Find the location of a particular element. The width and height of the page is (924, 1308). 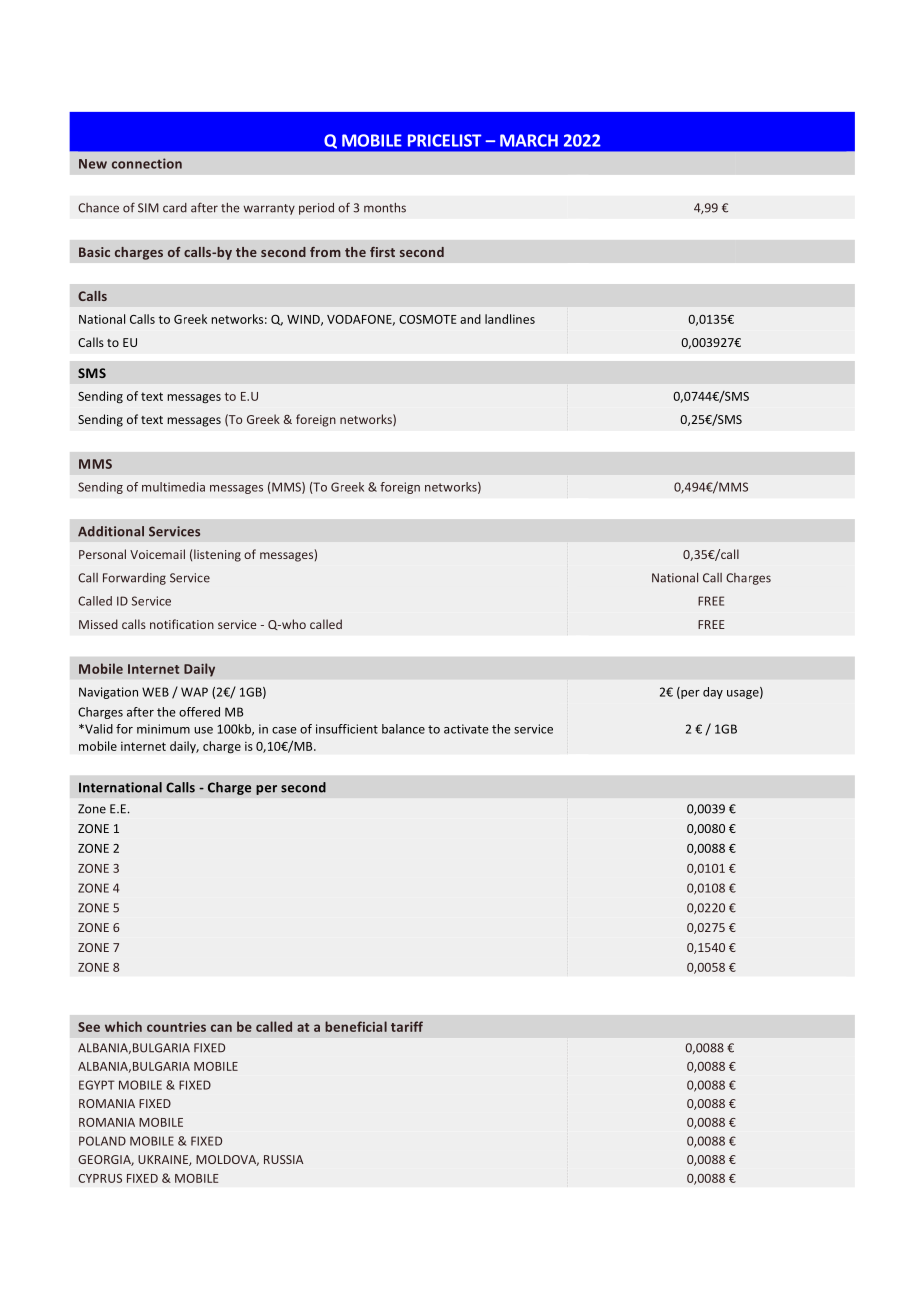

UKRAINE is located at coordinates (164, 1160).
